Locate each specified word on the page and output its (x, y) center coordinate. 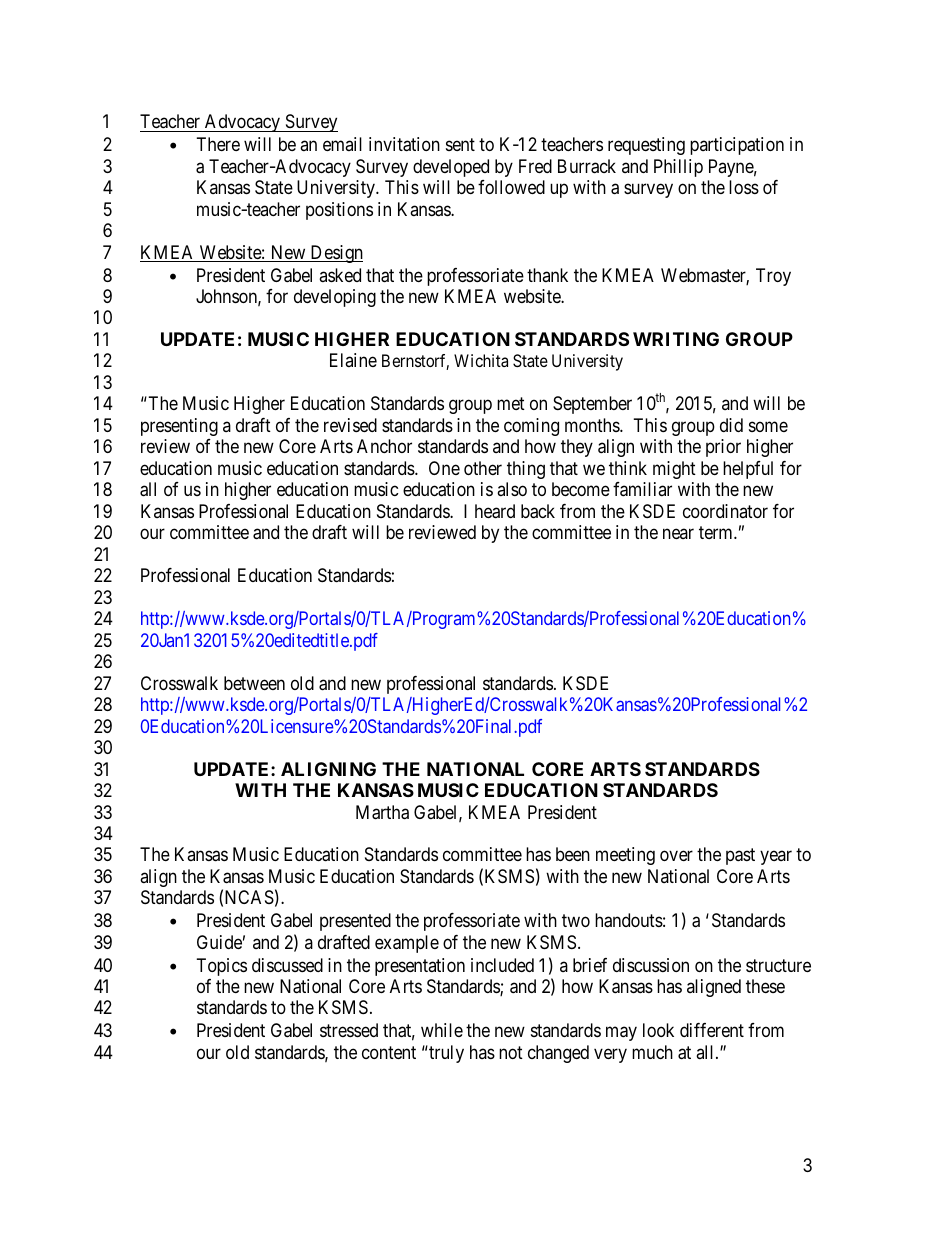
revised (350, 425)
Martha (382, 812)
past (740, 857)
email (342, 144)
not (511, 1052)
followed (511, 187)
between (254, 683)
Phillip (678, 168)
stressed (349, 1030)
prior (723, 448)
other (483, 468)
